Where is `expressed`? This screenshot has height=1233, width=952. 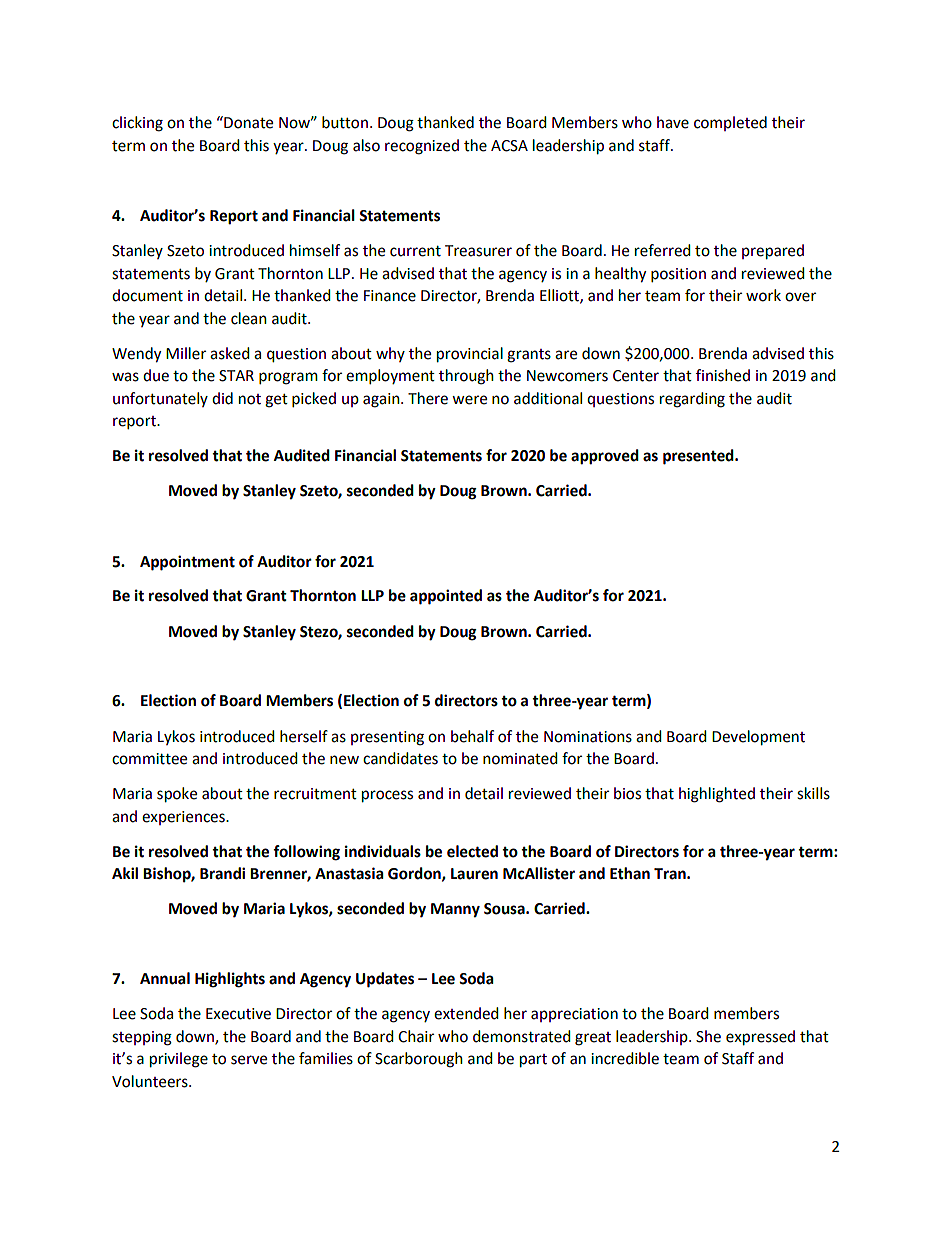 expressed is located at coordinates (760, 1038).
